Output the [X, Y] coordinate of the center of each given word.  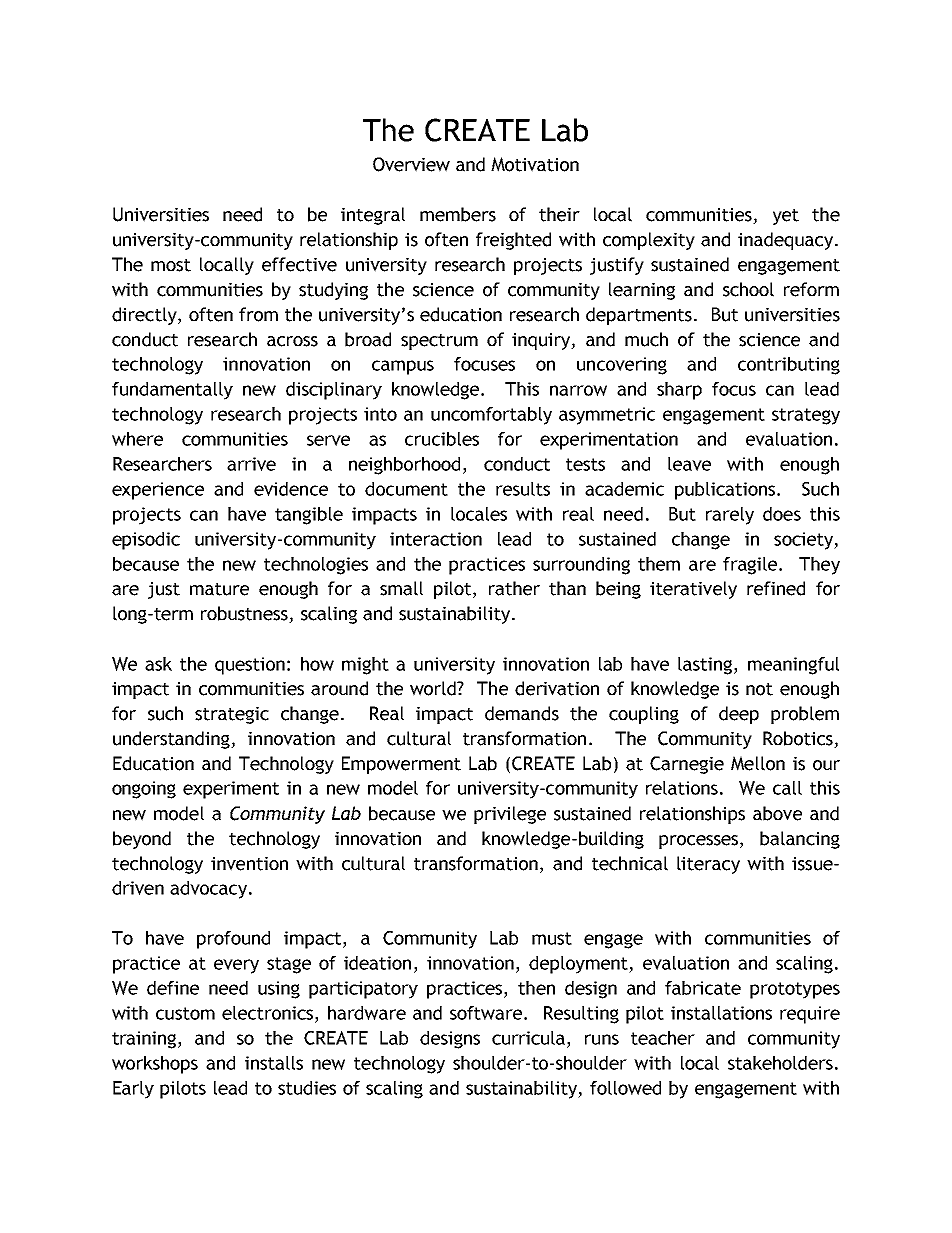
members [458, 214]
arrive [251, 464]
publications [725, 491]
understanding [172, 740]
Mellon [758, 763]
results [523, 489]
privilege [510, 815]
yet [786, 217]
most [171, 265]
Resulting [581, 1015]
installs [274, 1063]
